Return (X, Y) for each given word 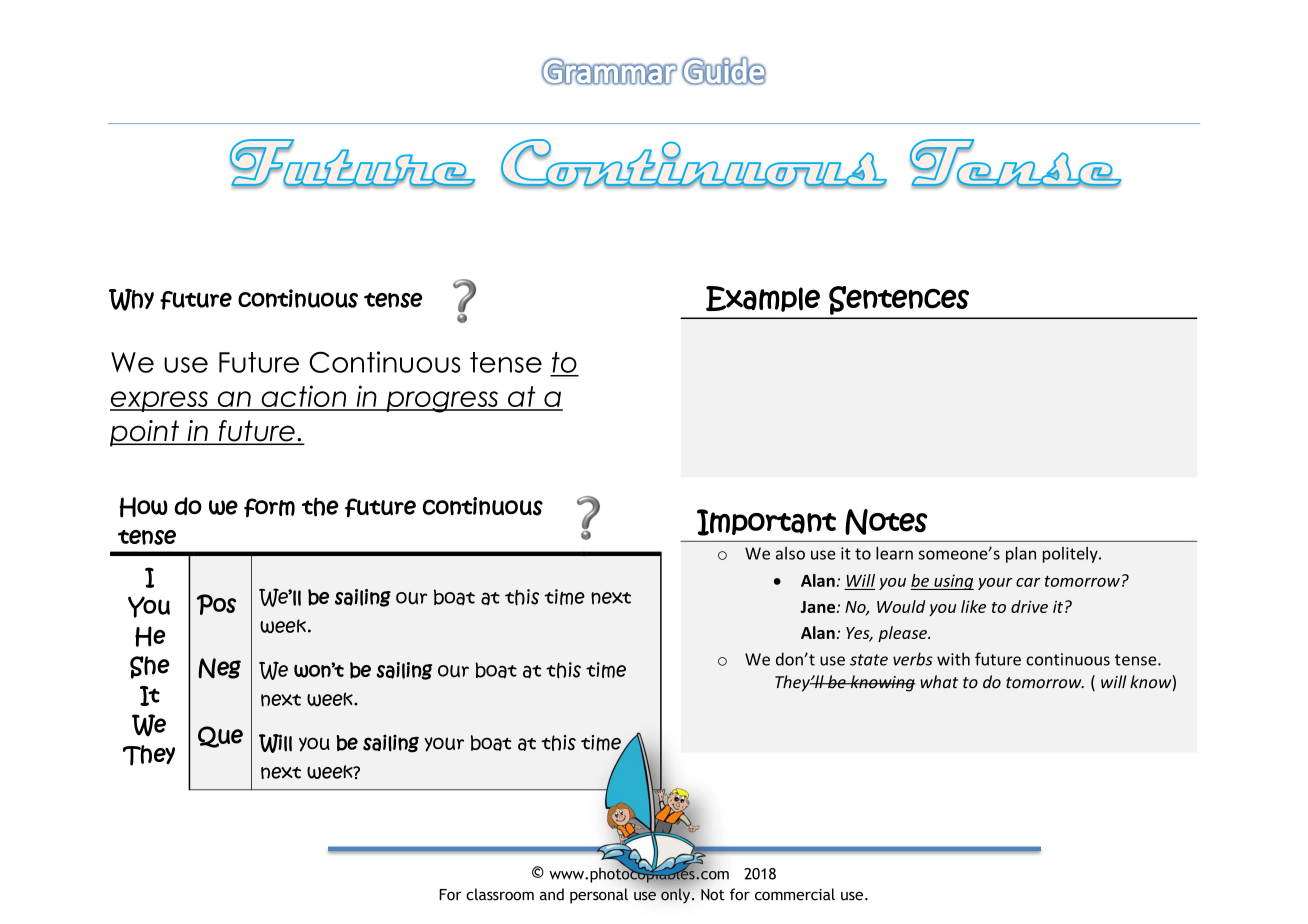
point (146, 433)
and (552, 894)
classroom (500, 894)
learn (894, 553)
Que (220, 737)
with (953, 659)
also (790, 553)
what (939, 682)
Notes (886, 522)
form (269, 508)
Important (766, 522)
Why (131, 299)
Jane (819, 607)
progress (442, 402)
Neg (219, 668)
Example (763, 299)
